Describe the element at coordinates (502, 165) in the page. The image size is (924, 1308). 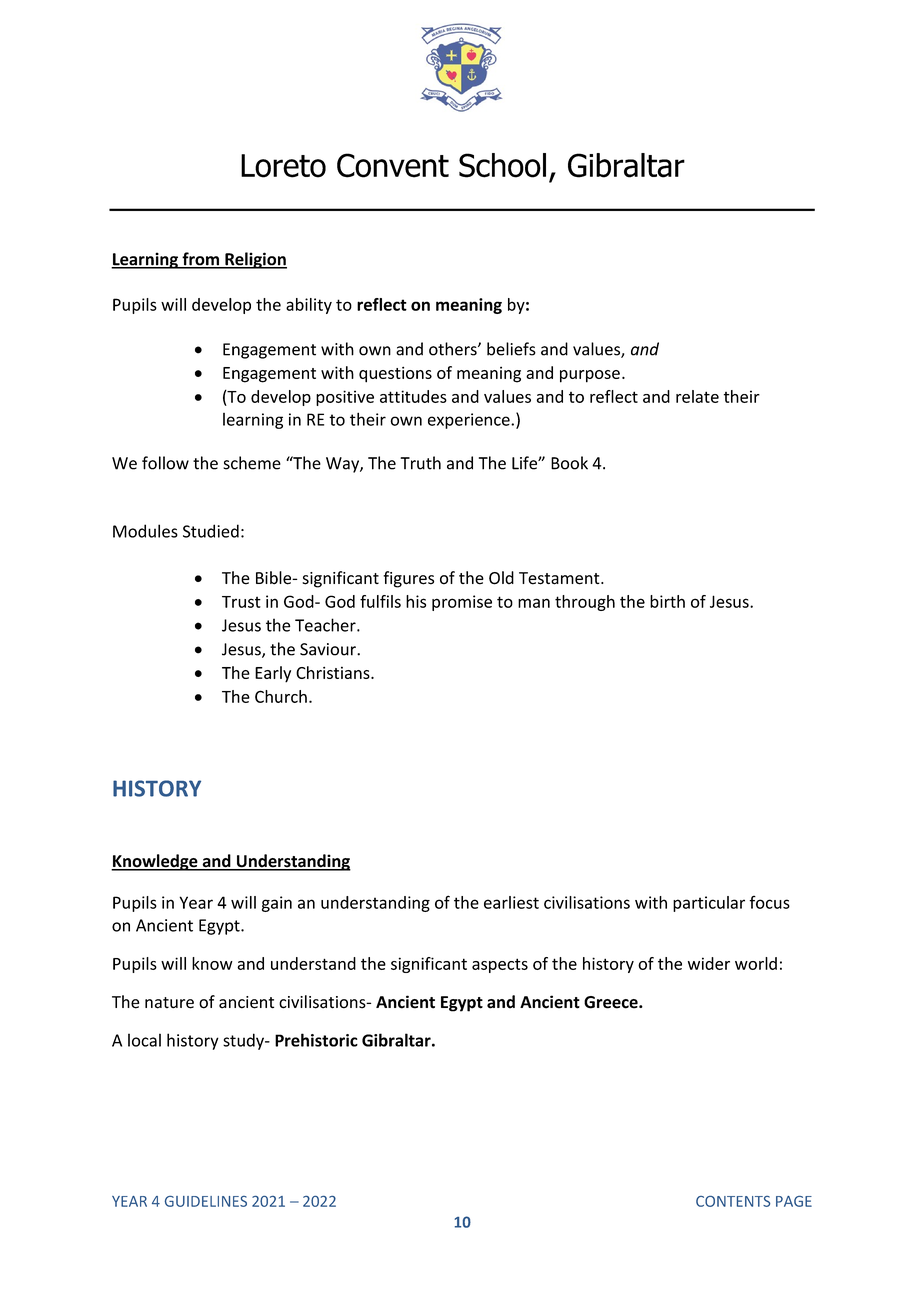
I see `School` at that location.
